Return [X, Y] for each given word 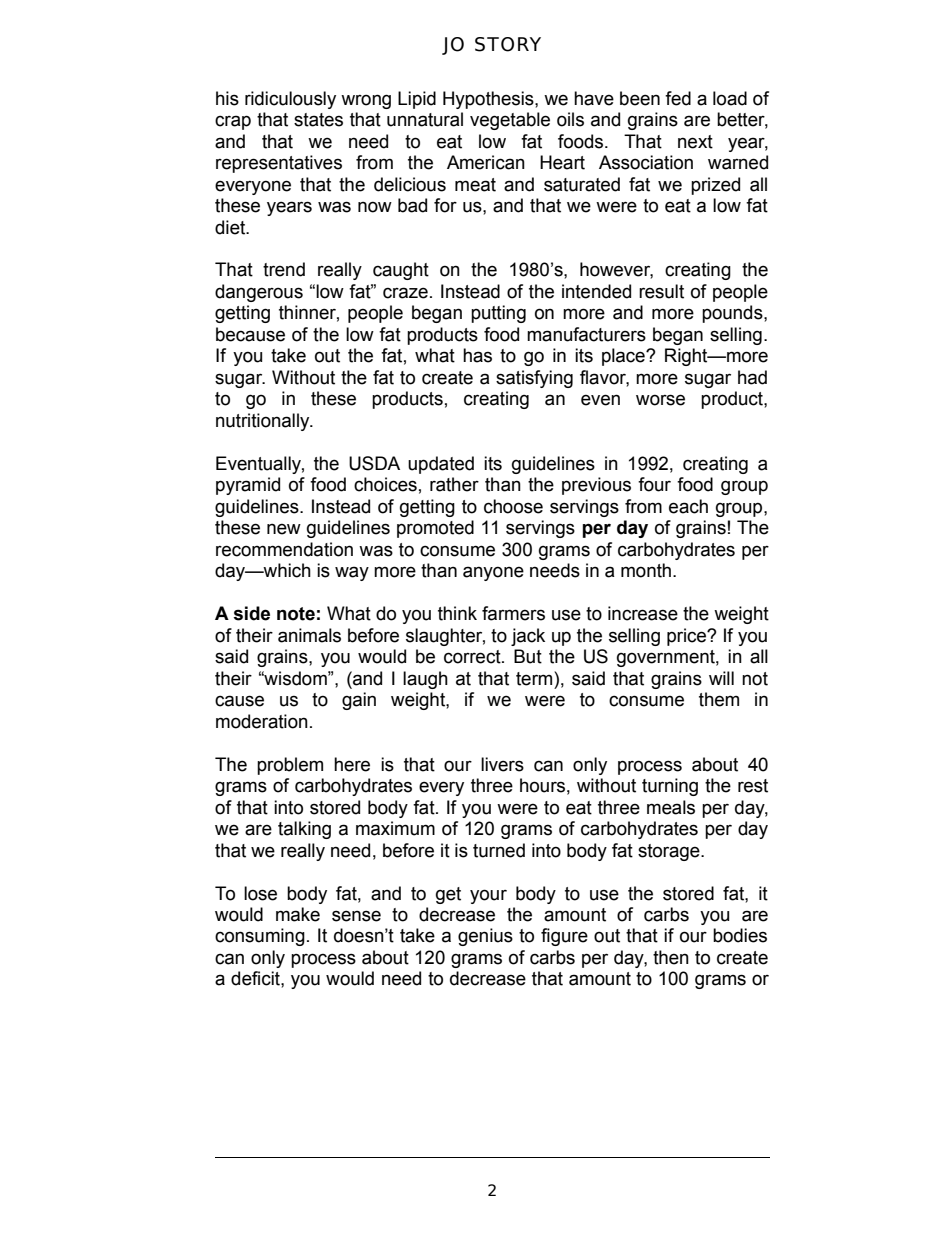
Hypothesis [489, 100]
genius [485, 937]
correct [473, 657]
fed [678, 98]
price [687, 637]
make [298, 914]
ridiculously [290, 100]
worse [660, 400]
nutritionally [264, 422]
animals [309, 635]
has [477, 355]
